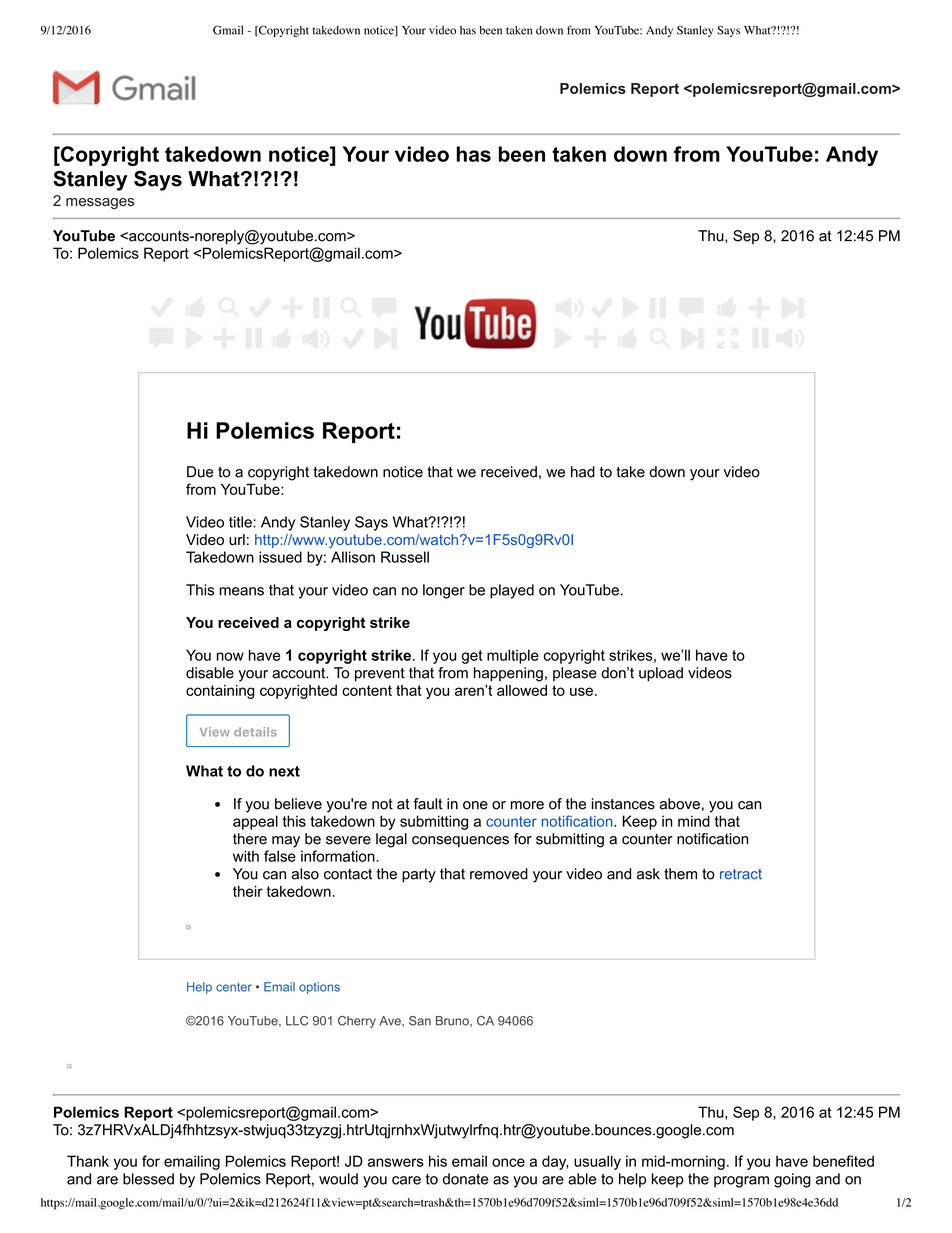 This document has height=1233, width=952. I want to click on blessed, so click(148, 1179).
